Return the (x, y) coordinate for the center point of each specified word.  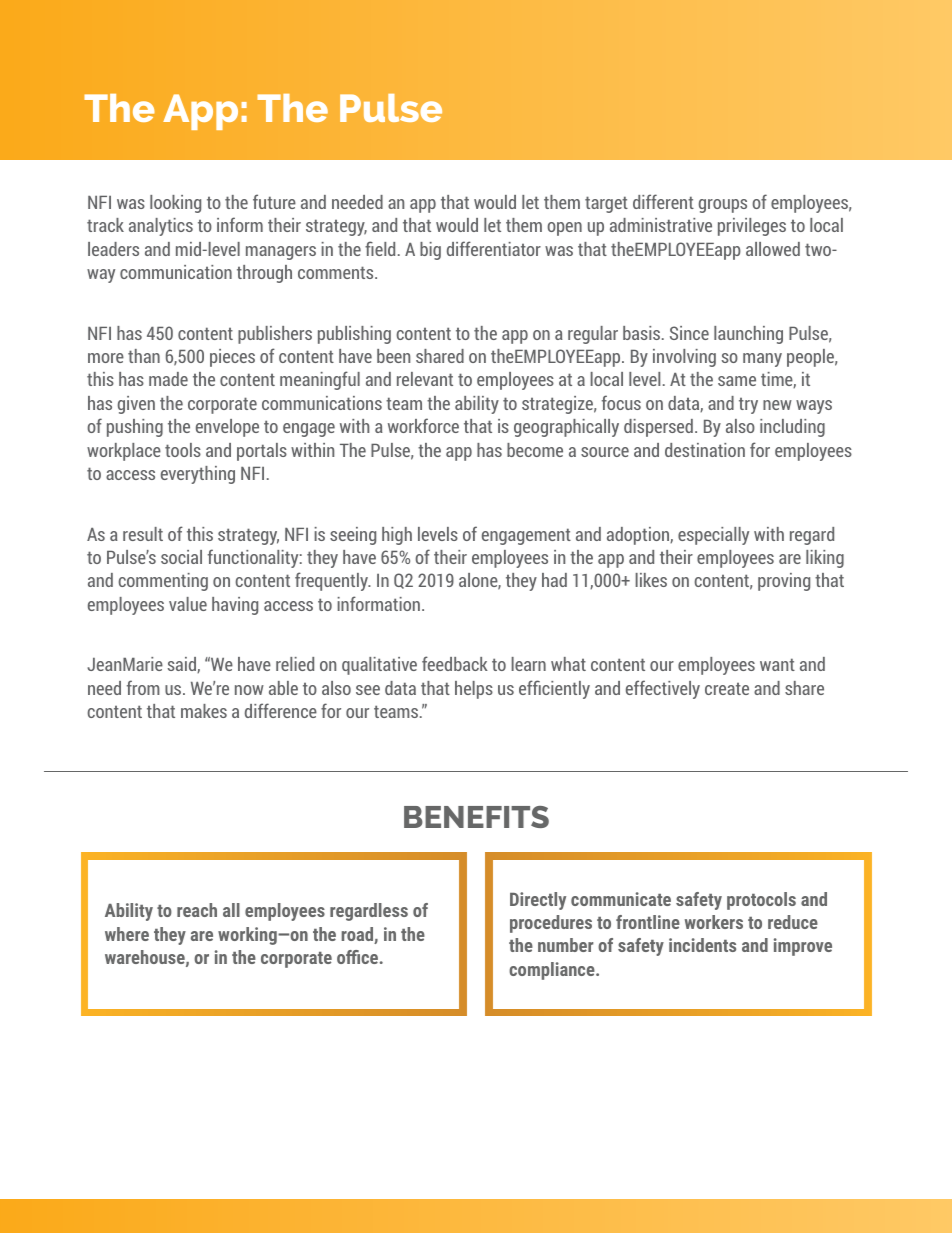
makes (204, 711)
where (127, 934)
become (535, 450)
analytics (161, 227)
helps (474, 690)
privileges (752, 227)
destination (705, 450)
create (727, 689)
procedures (551, 924)
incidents (702, 945)
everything (198, 475)
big (430, 251)
